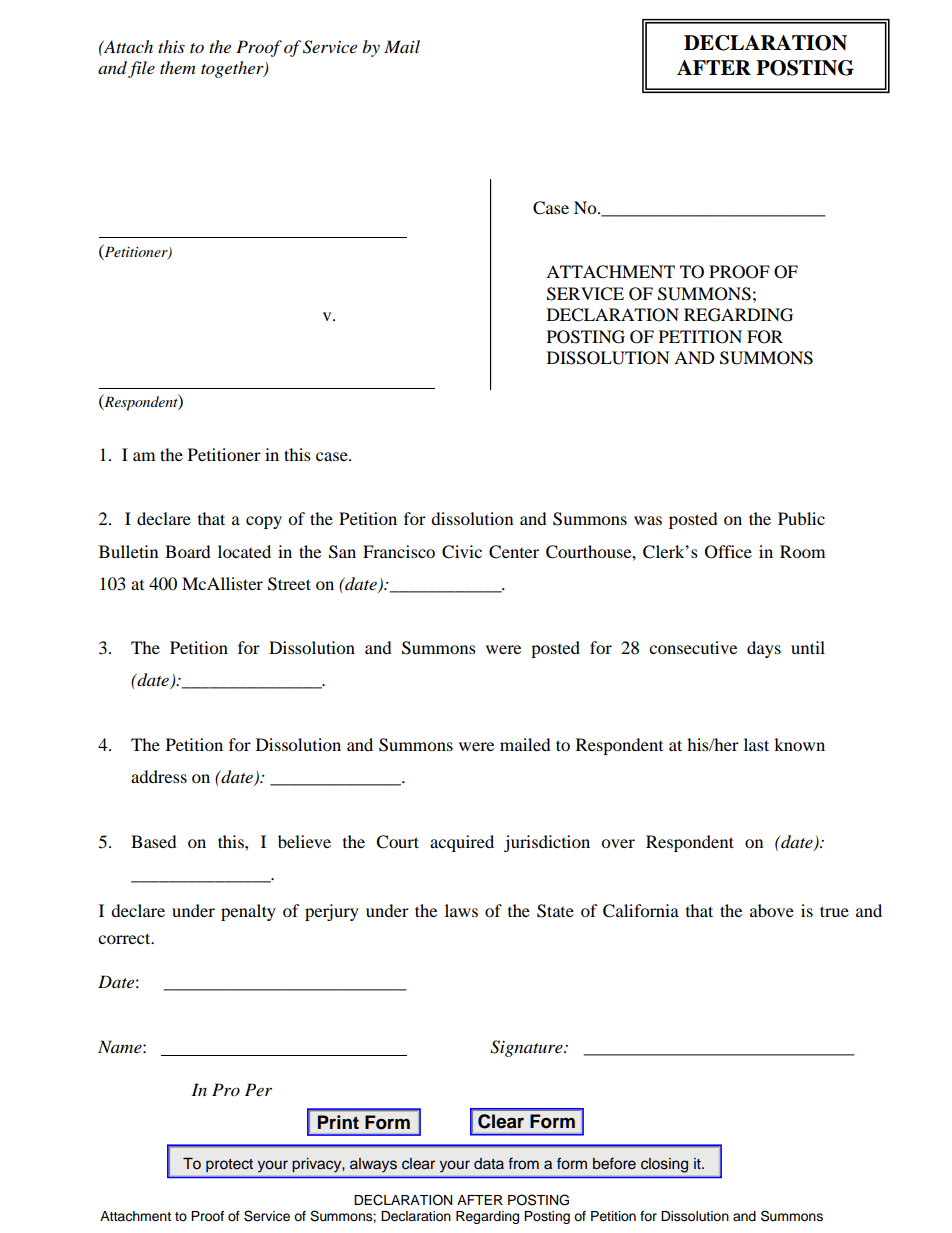  What do you see at coordinates (801, 518) in the image?
I see `Public` at bounding box center [801, 518].
